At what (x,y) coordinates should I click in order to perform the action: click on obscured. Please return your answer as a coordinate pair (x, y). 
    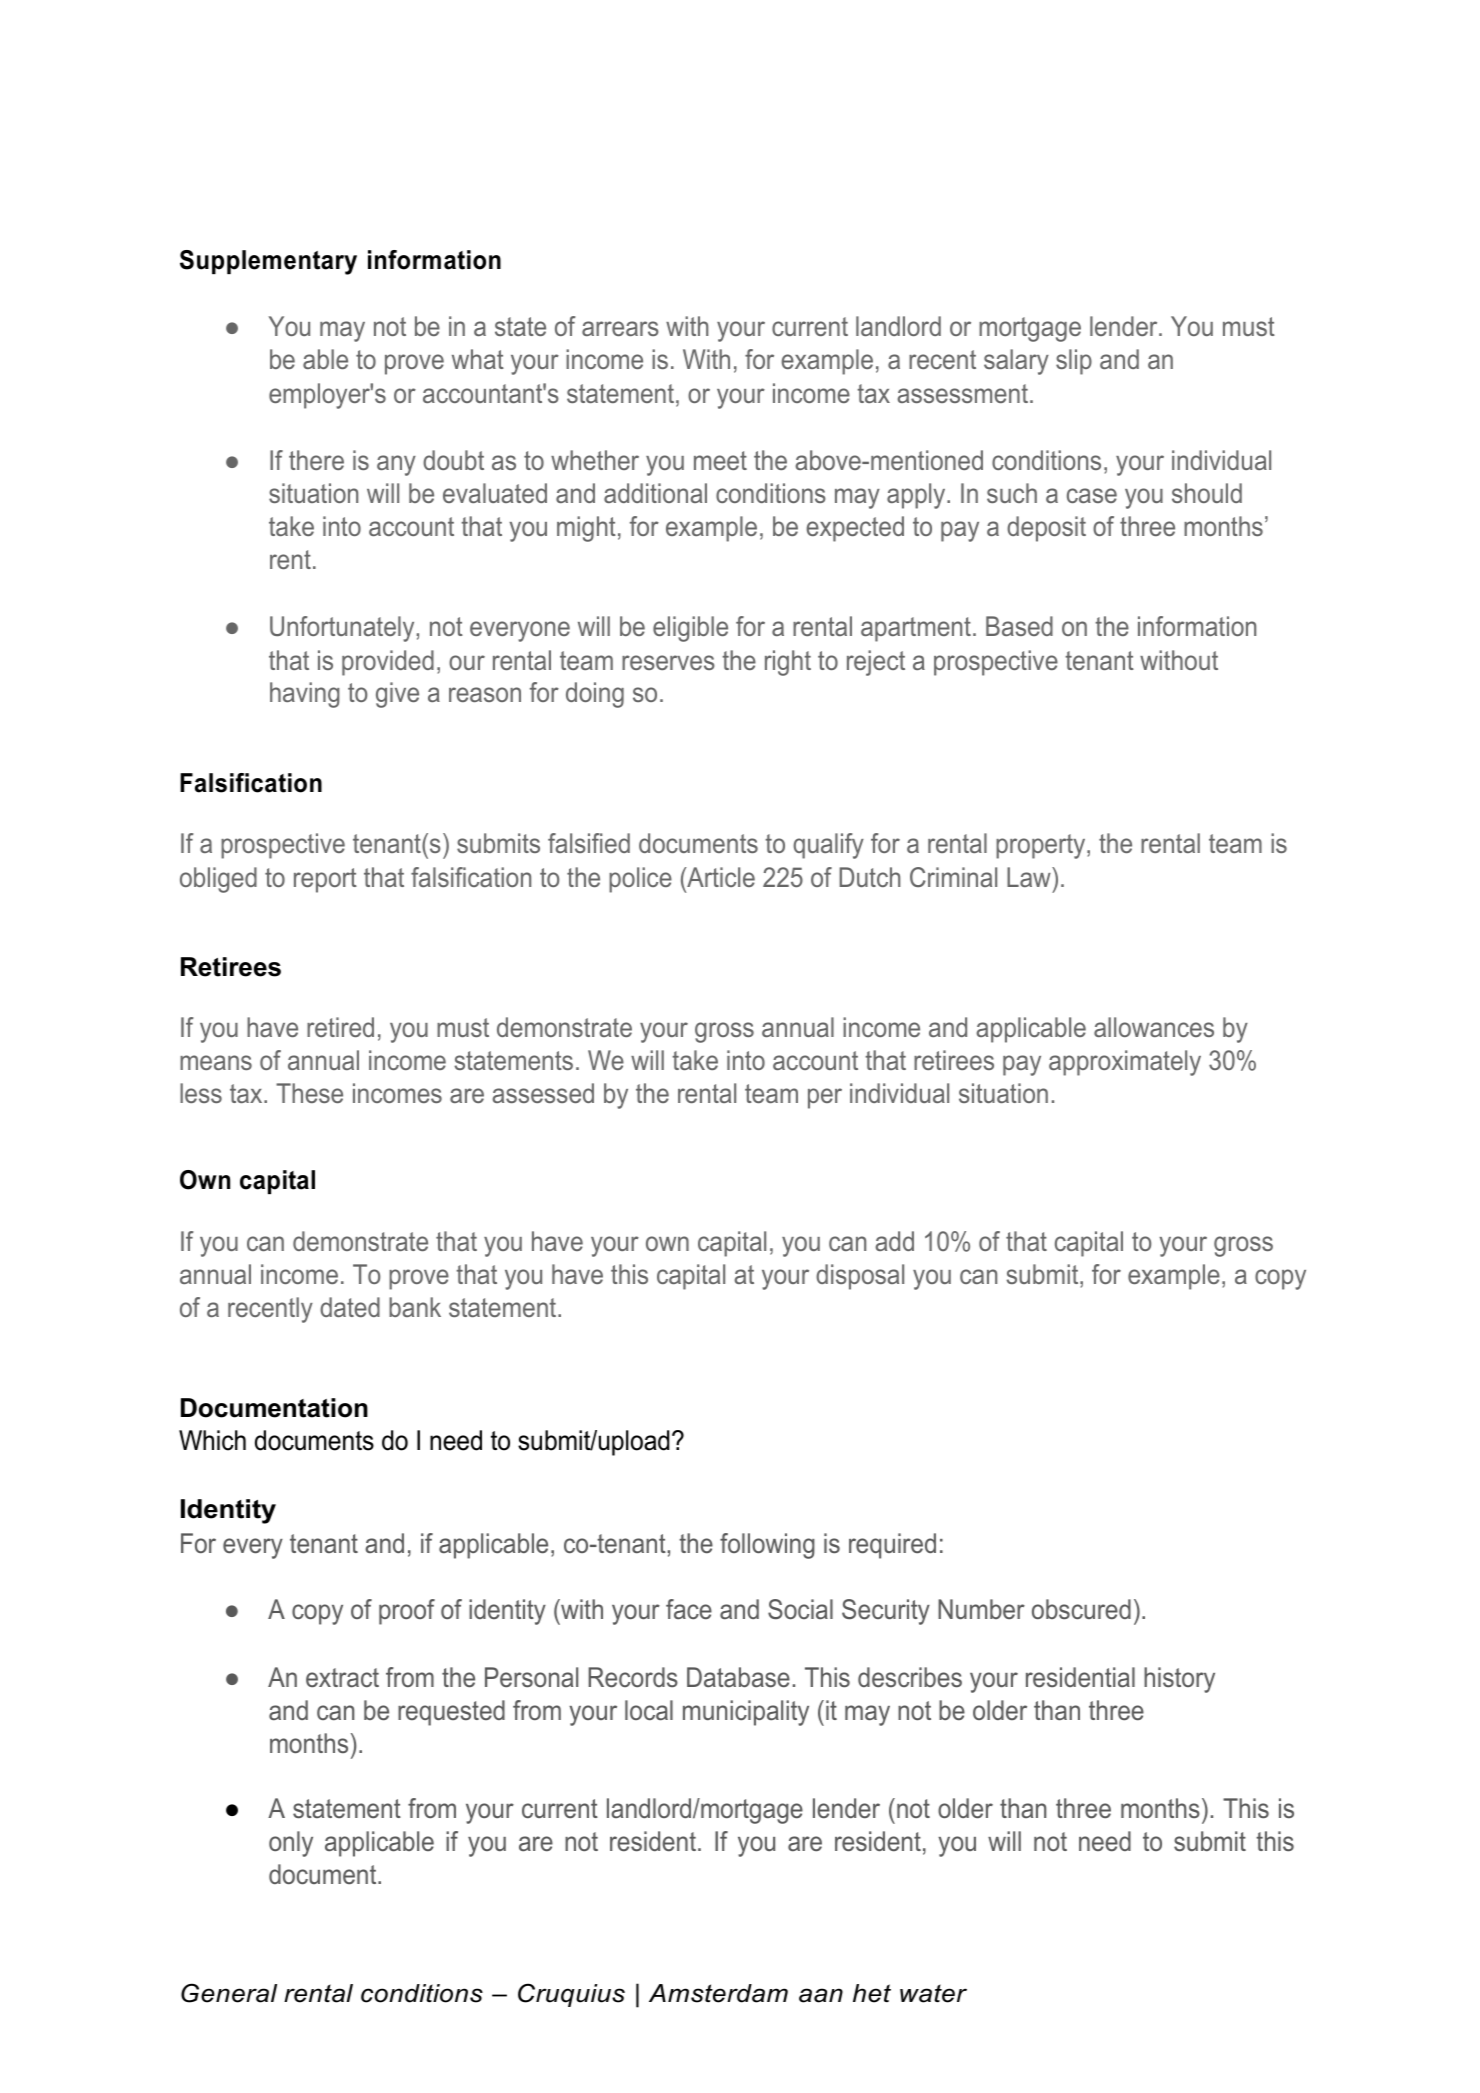
    Looking at the image, I should click on (1081, 1609).
